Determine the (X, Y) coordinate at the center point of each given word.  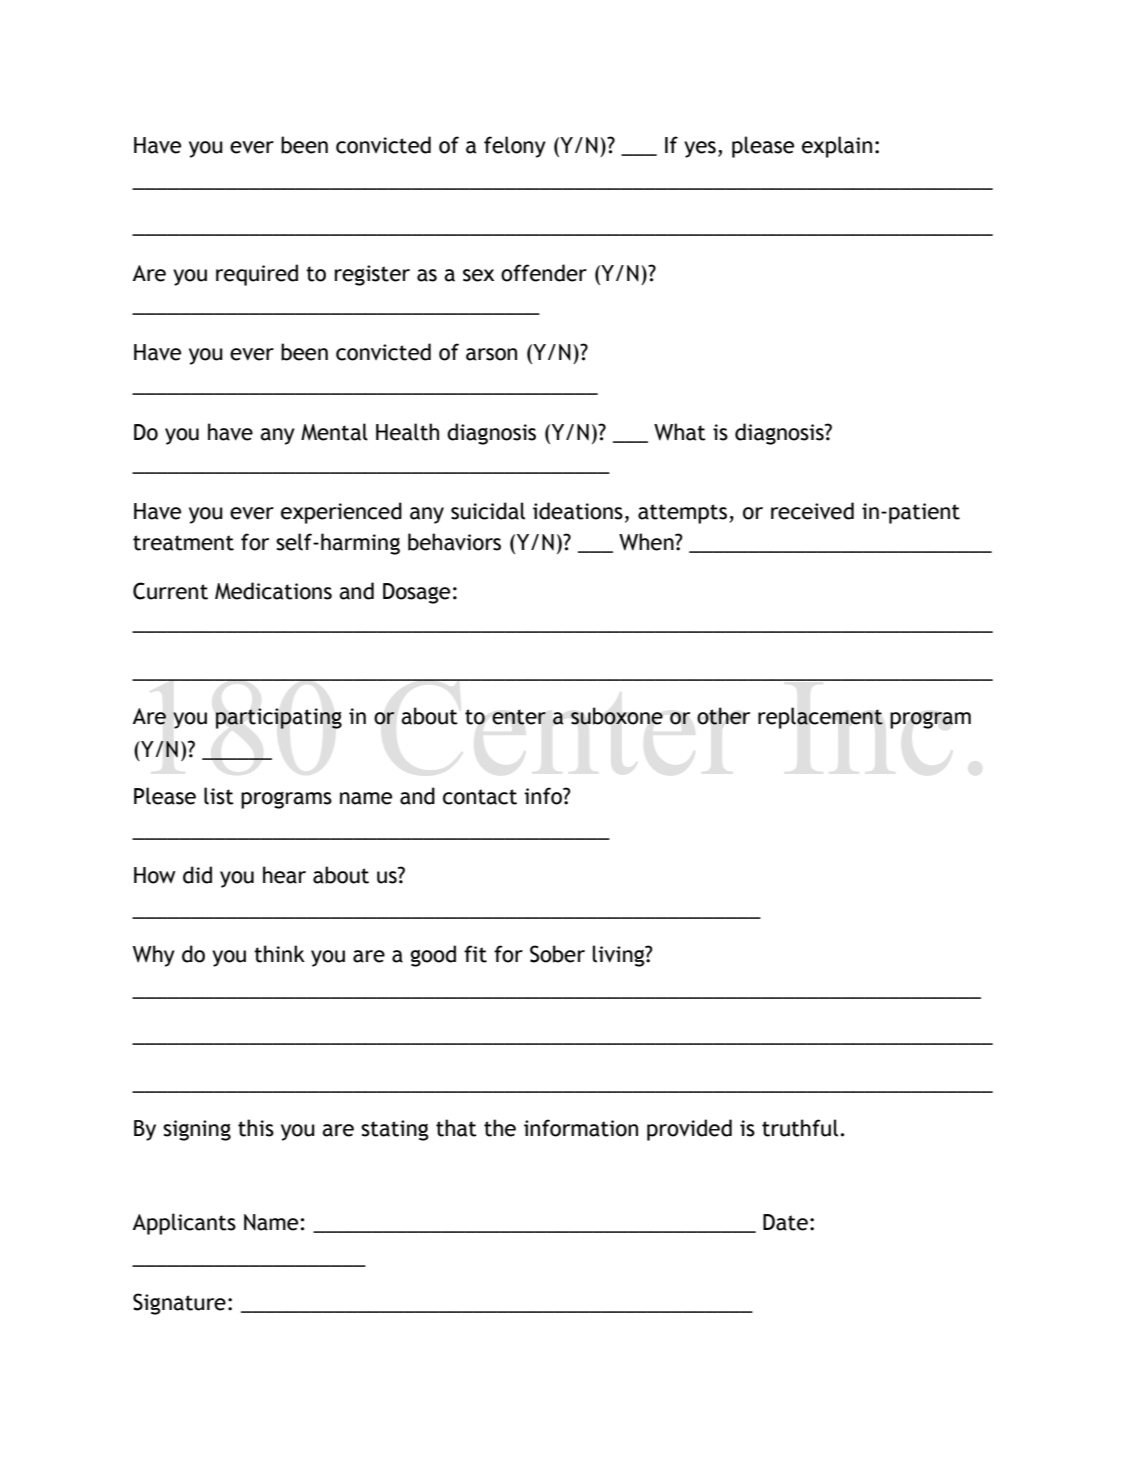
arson (491, 354)
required (257, 275)
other (723, 716)
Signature (179, 1304)
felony (515, 147)
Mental (334, 432)
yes (700, 149)
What (680, 432)
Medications (273, 591)
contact (480, 797)
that (456, 1128)
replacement (820, 718)
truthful (800, 1128)
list (219, 796)
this (256, 1128)
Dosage (416, 593)
